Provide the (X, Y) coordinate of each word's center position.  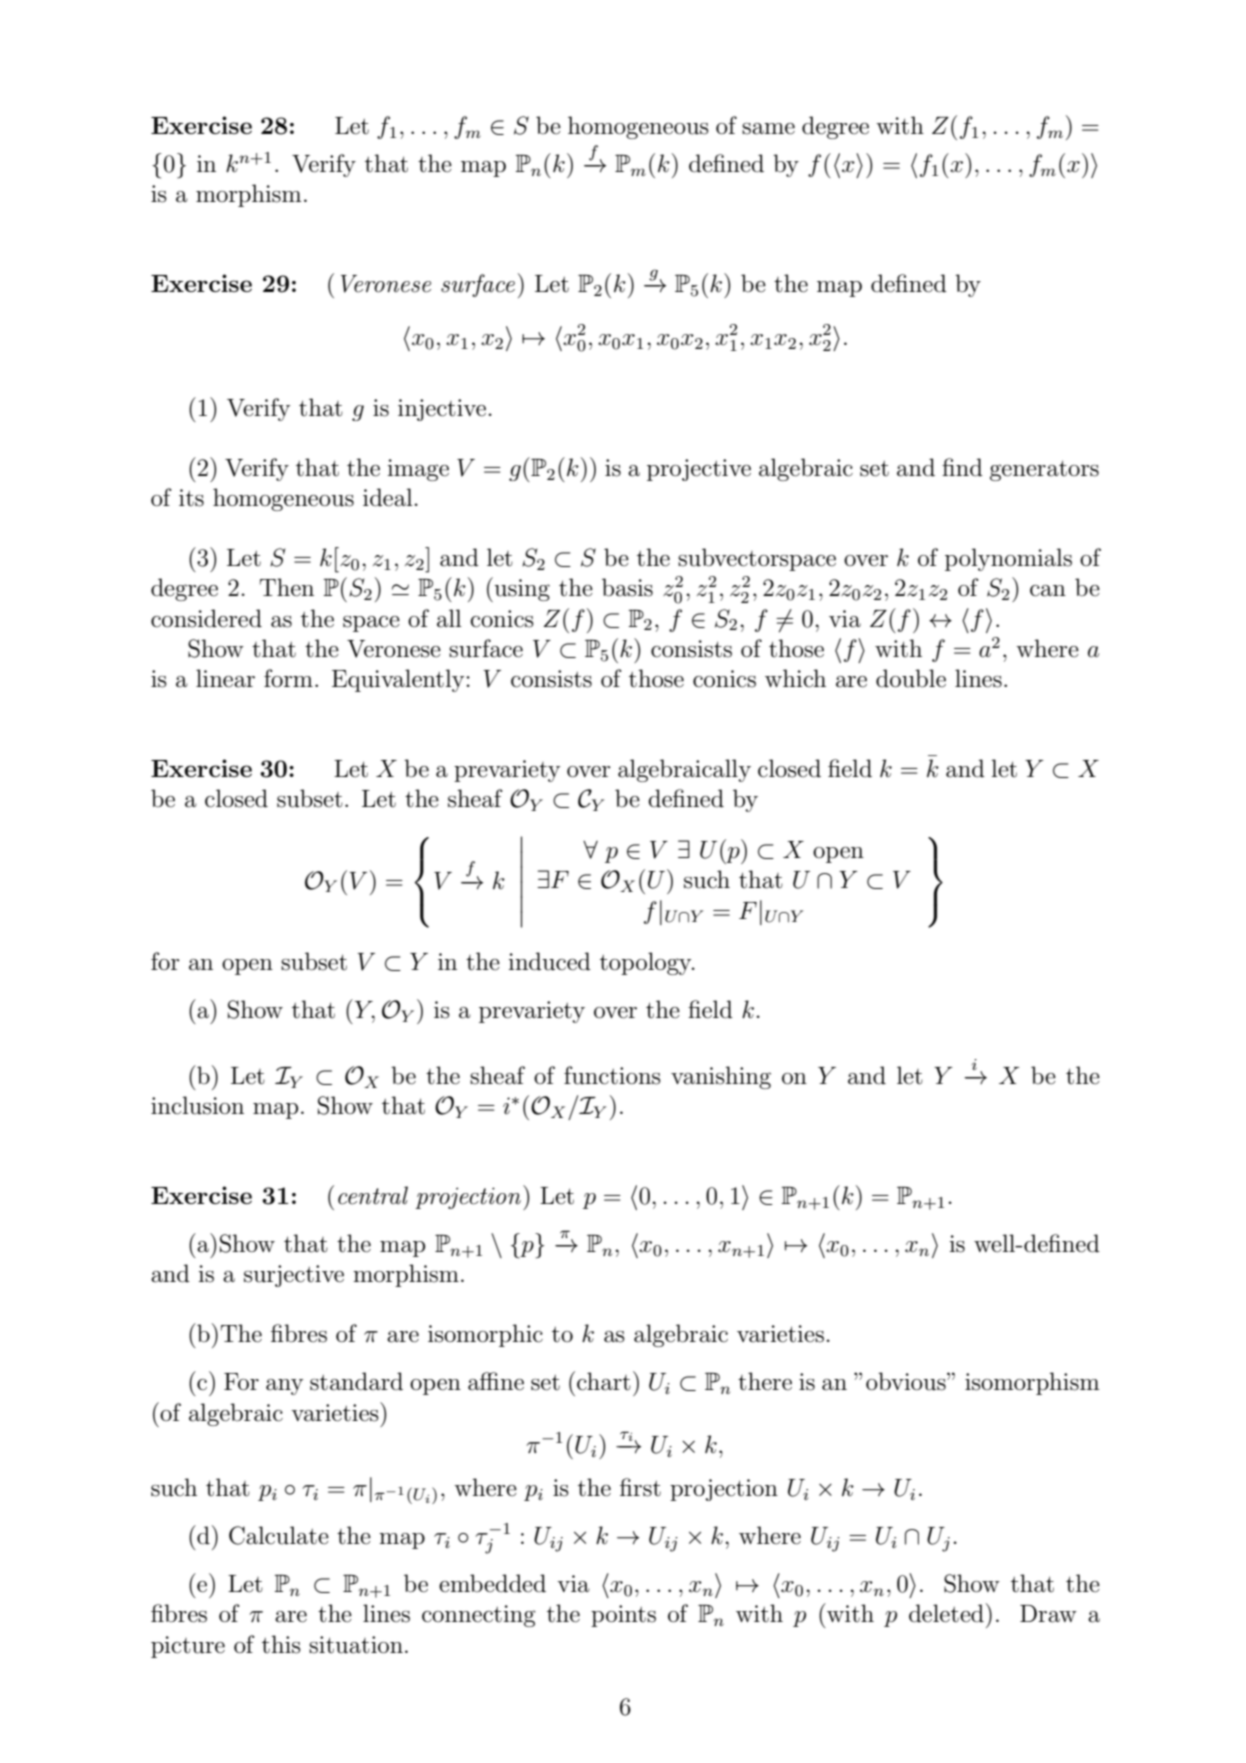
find (962, 467)
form (288, 678)
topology (647, 963)
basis (627, 587)
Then (287, 587)
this (281, 1644)
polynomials (1008, 559)
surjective (294, 1276)
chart (604, 1381)
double (911, 678)
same (768, 129)
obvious (907, 1381)
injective (442, 410)
